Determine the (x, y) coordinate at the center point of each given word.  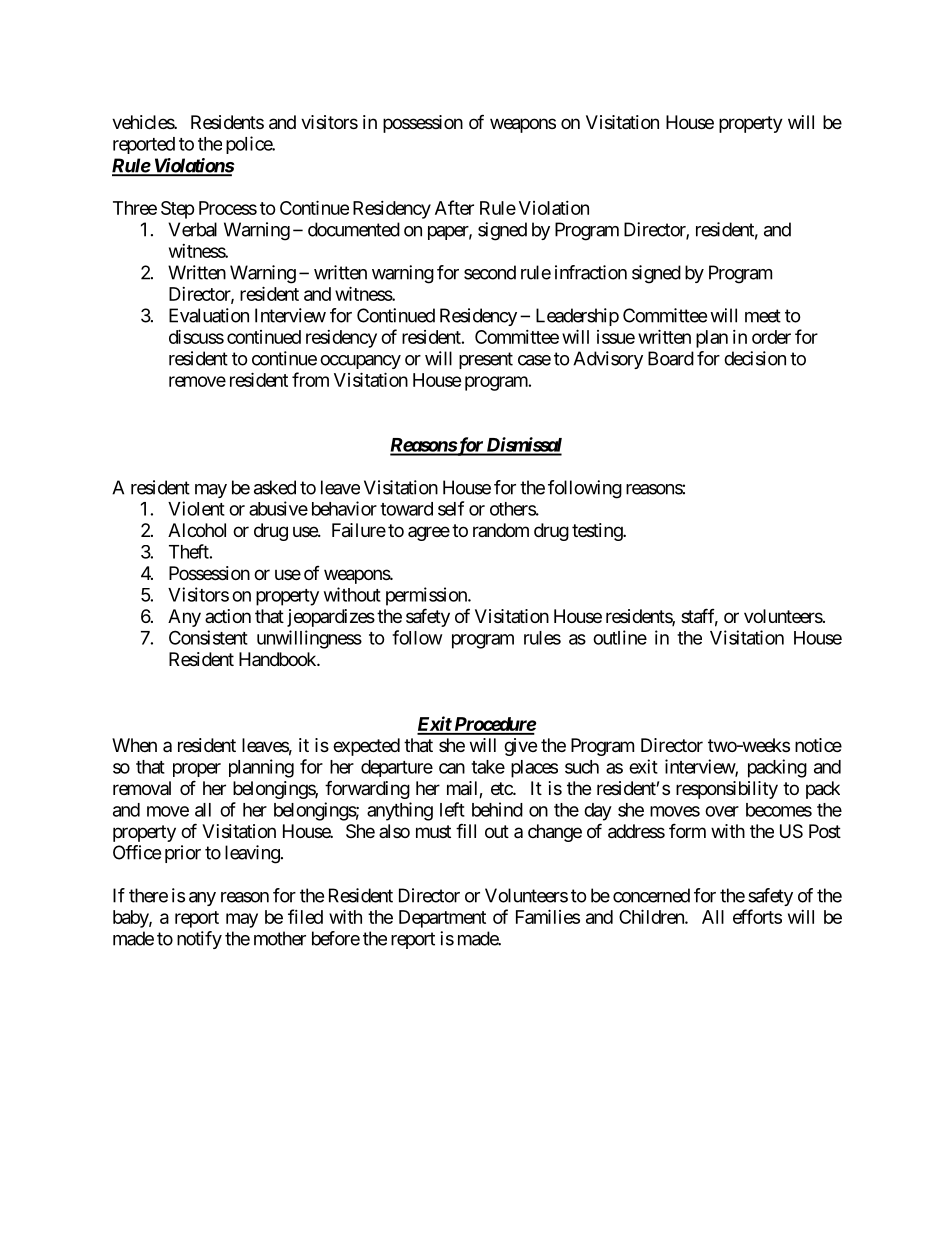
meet (763, 316)
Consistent (208, 637)
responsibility (727, 790)
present (486, 360)
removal (142, 788)
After (454, 207)
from (310, 379)
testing (598, 532)
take (488, 767)
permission (427, 596)
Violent (196, 508)
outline (620, 637)
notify (199, 940)
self (451, 508)
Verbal (192, 229)
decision (755, 358)
